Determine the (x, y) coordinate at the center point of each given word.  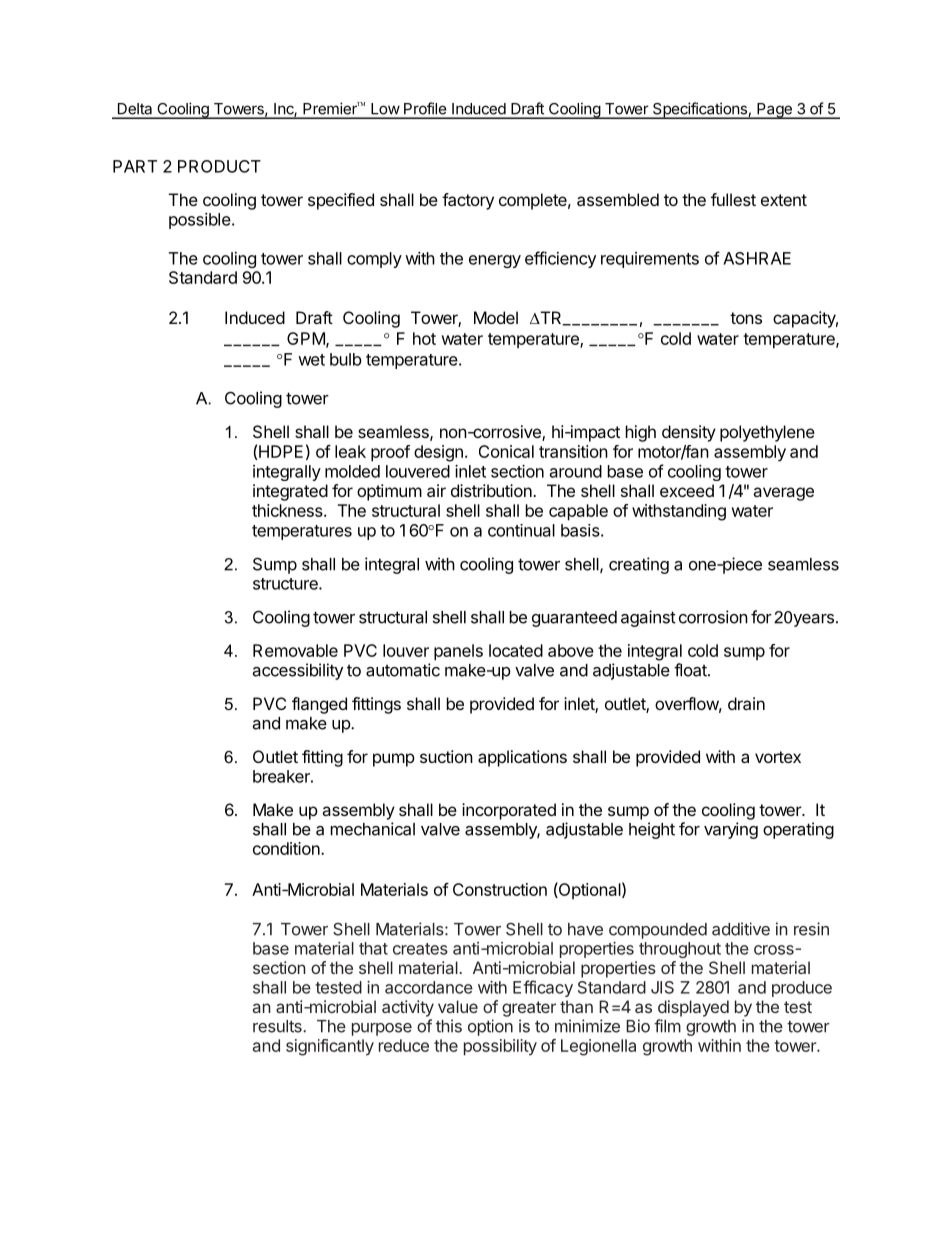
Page (774, 111)
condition (287, 848)
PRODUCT (219, 166)
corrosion (713, 617)
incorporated (509, 811)
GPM (307, 339)
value (458, 1006)
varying (731, 830)
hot (424, 338)
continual (521, 530)
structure (286, 584)
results (278, 1026)
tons (746, 318)
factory (468, 201)
